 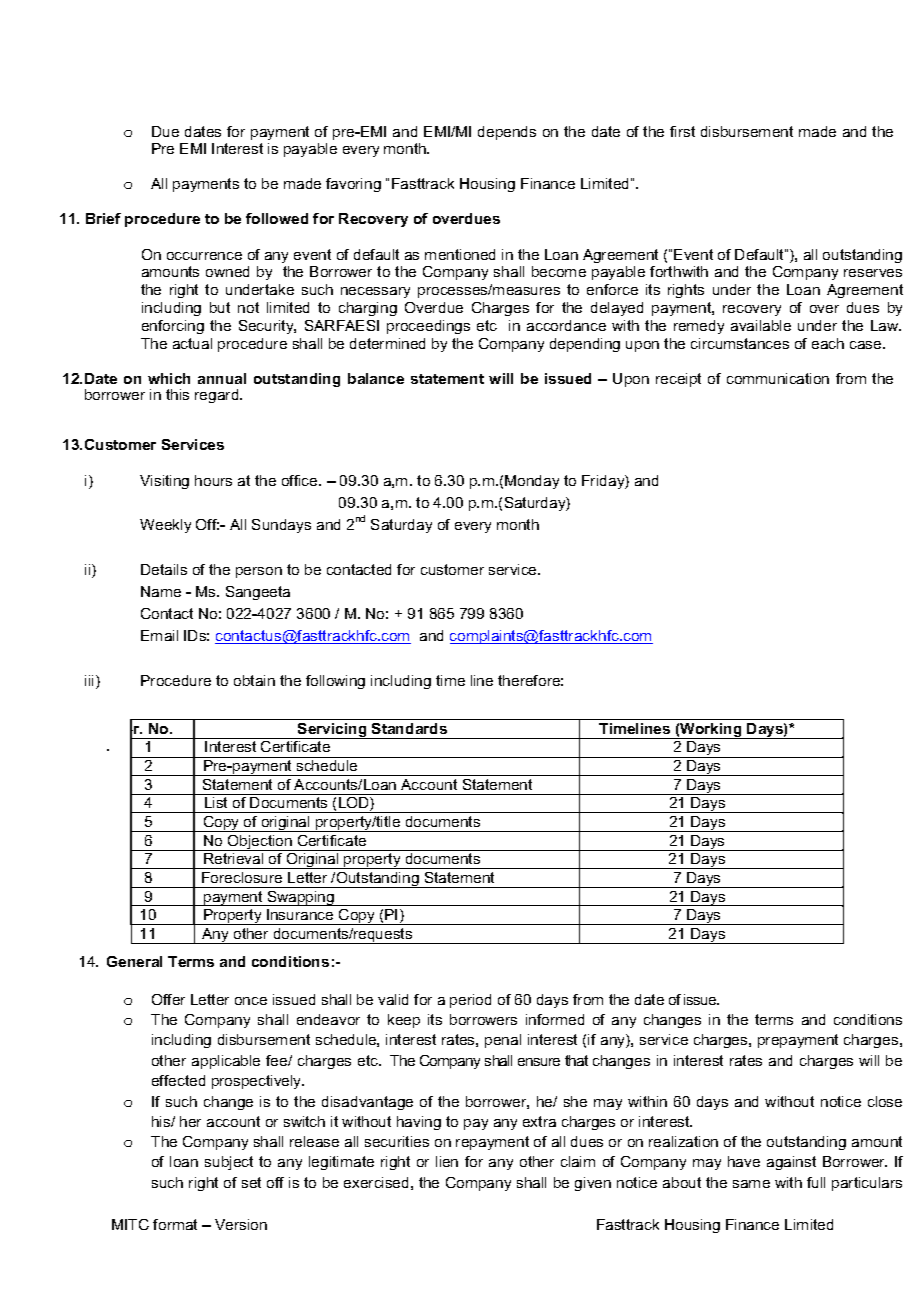 What do you see at coordinates (470, 1001) in the screenshot?
I see `period` at bounding box center [470, 1001].
